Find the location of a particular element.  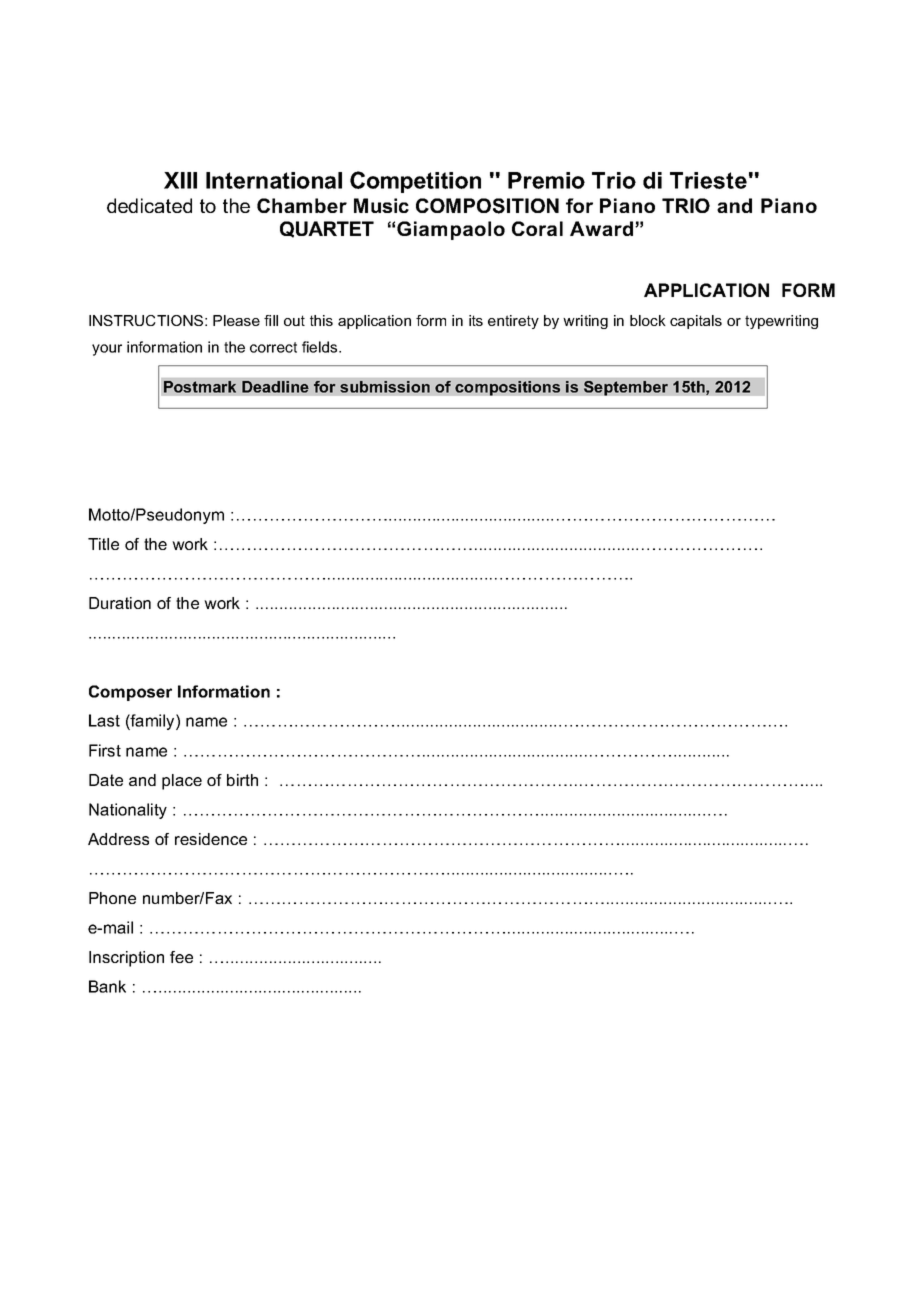

residence is located at coordinates (211, 839).
